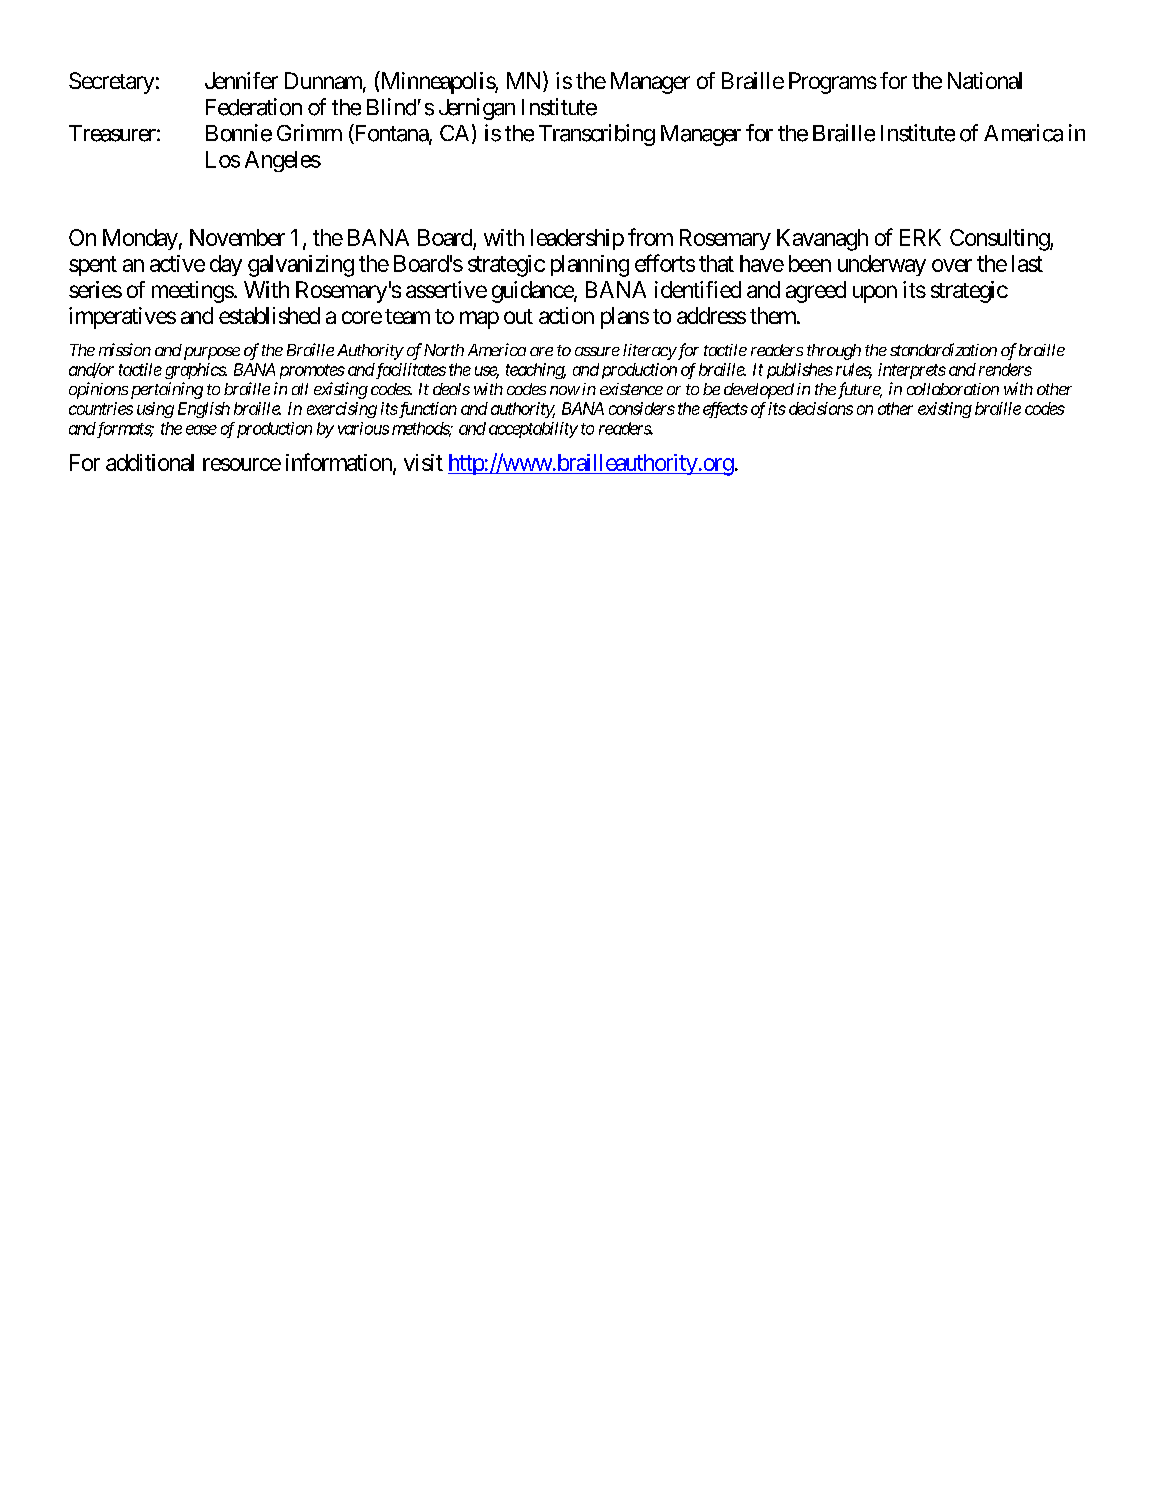  I want to click on galvanizing, so click(301, 266).
